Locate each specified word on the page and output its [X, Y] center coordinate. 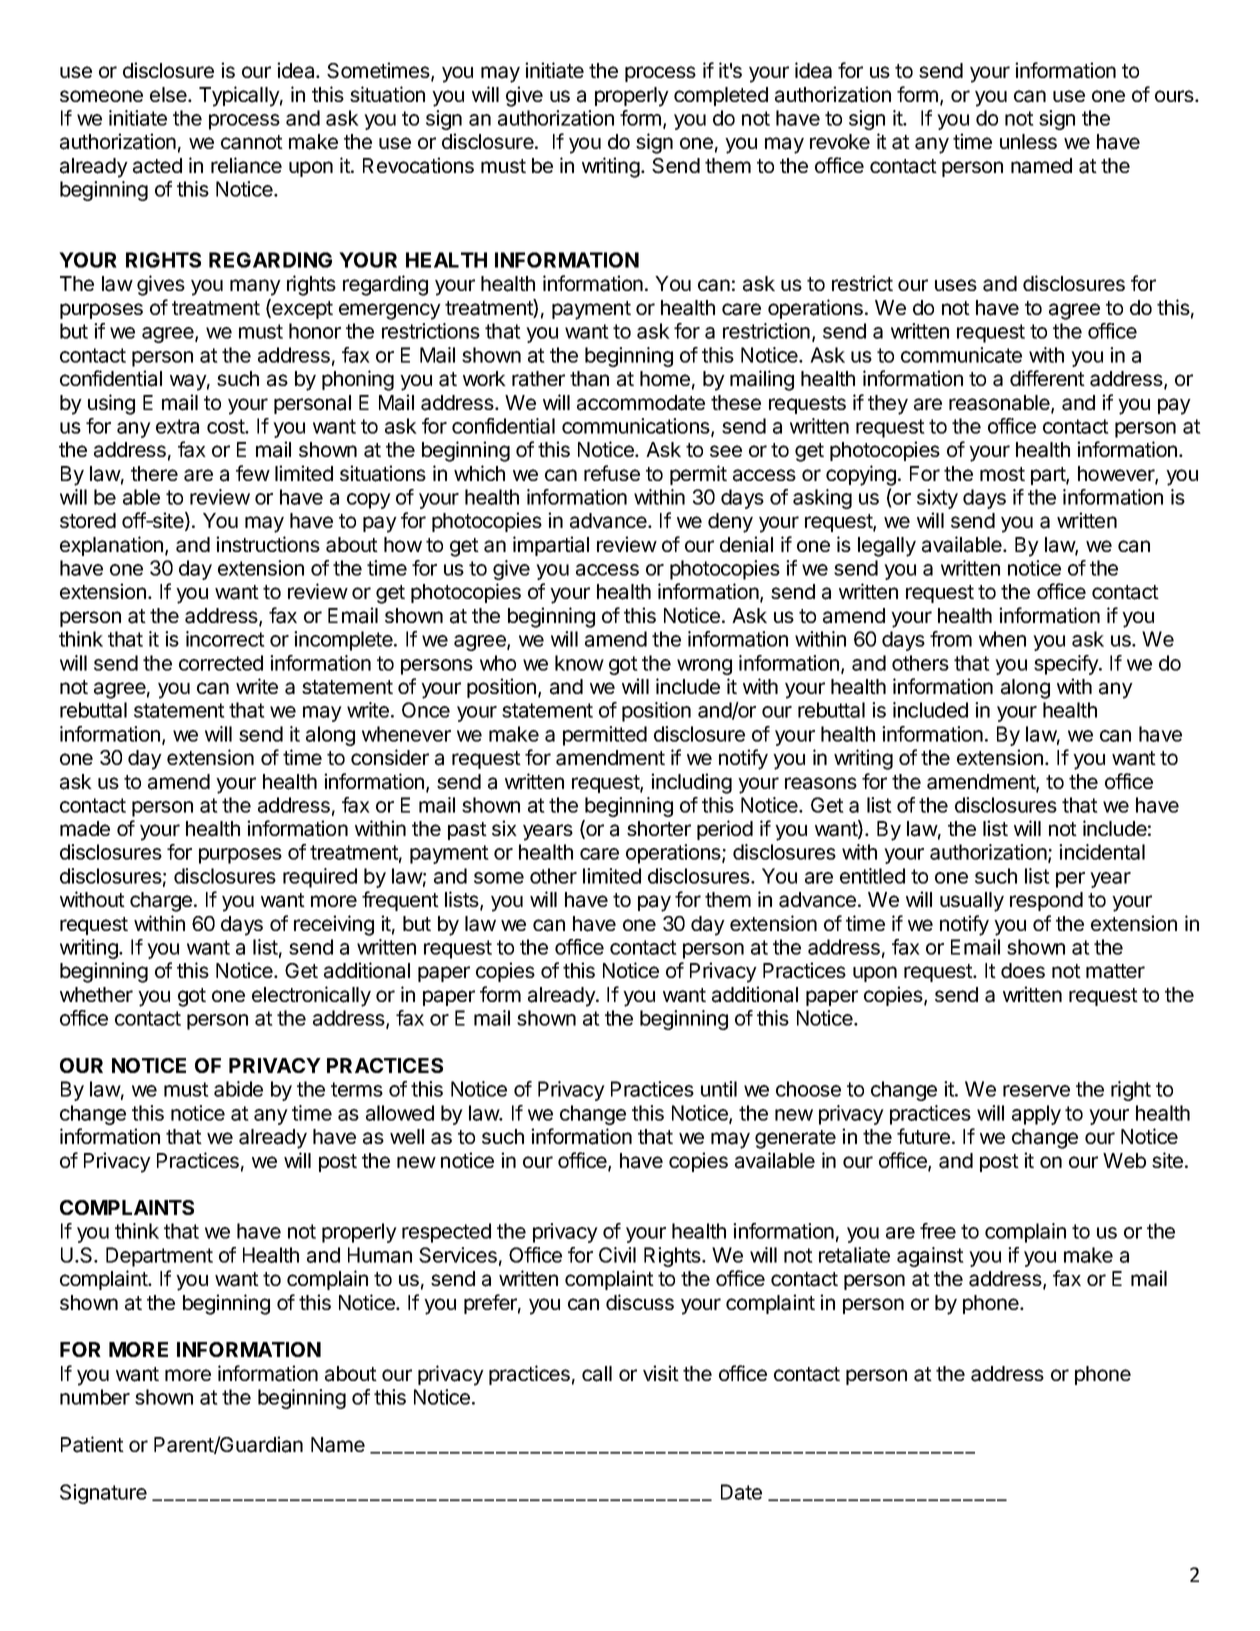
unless [1028, 141]
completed [721, 96]
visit [661, 1373]
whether [96, 994]
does [1023, 970]
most [1002, 474]
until [719, 1089]
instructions [268, 544]
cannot [252, 142]
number [95, 1397]
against [930, 1257]
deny [730, 523]
